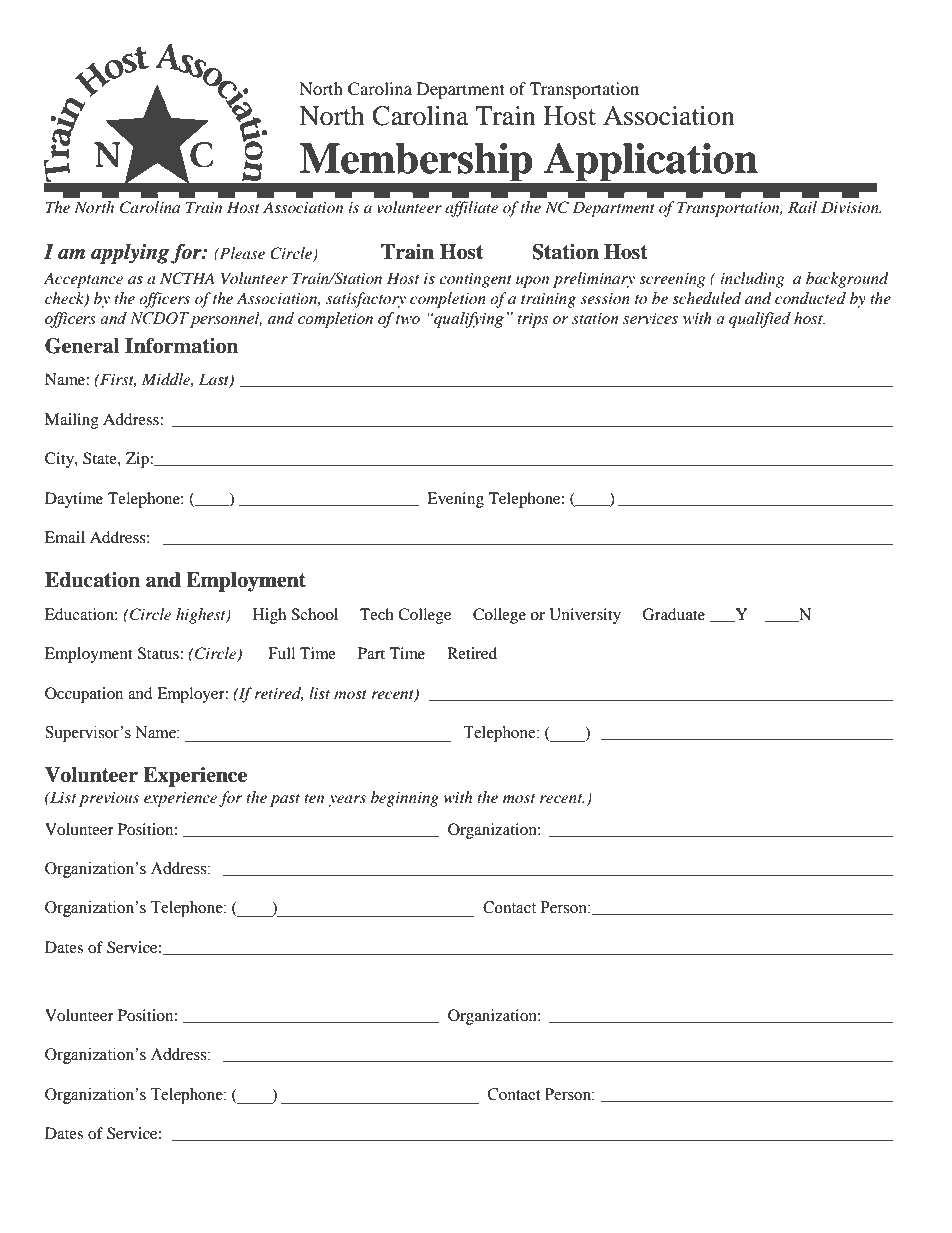 Image resolution: width=952 pixels, height=1233 pixels. What do you see at coordinates (471, 209) in the screenshot?
I see `affiliate` at bounding box center [471, 209].
